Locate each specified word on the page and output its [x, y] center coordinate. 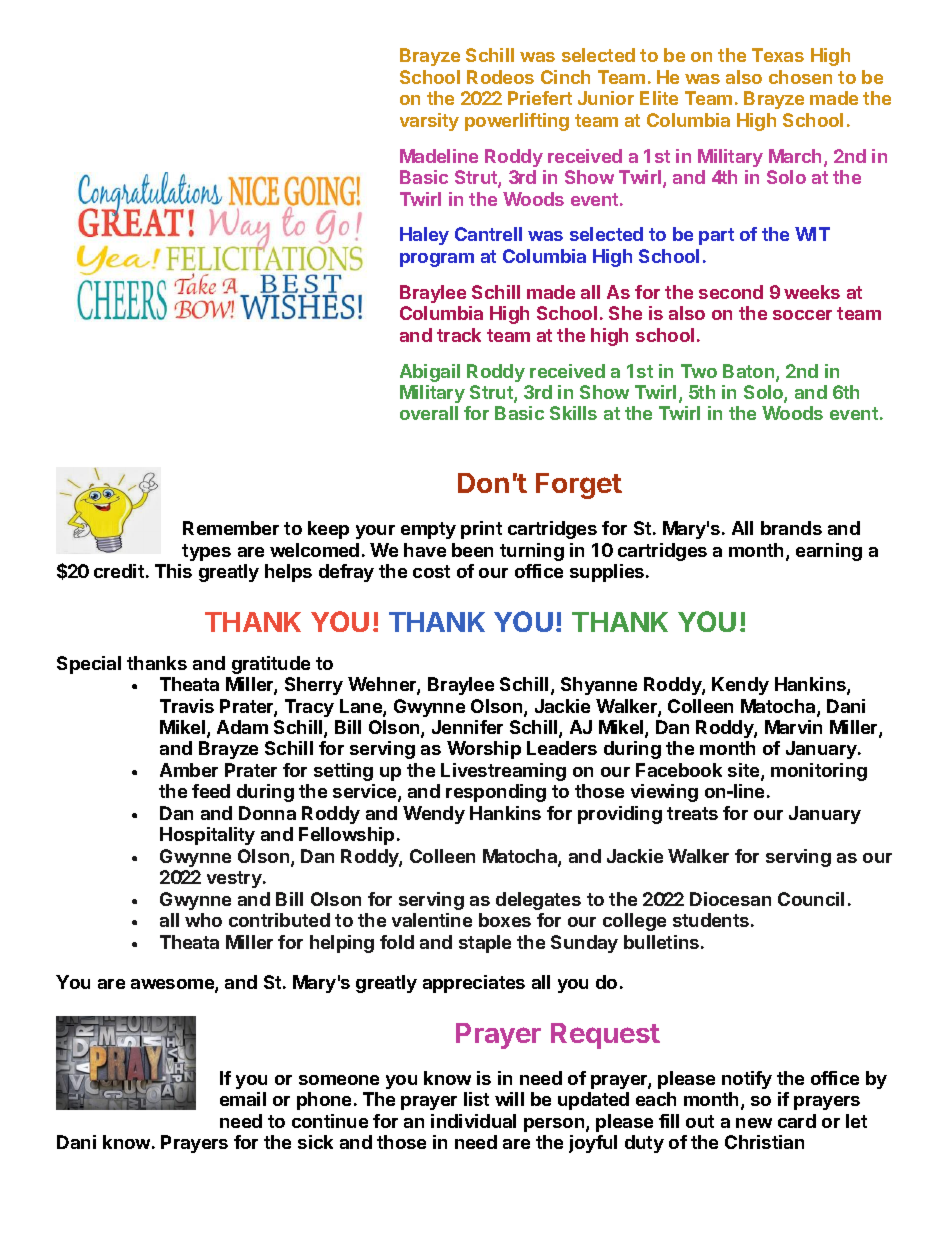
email [243, 1099]
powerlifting [517, 122]
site [745, 771]
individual [473, 1121]
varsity [429, 122]
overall [429, 413]
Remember [231, 528]
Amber [189, 770]
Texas [778, 55]
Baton [750, 372]
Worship [484, 750]
